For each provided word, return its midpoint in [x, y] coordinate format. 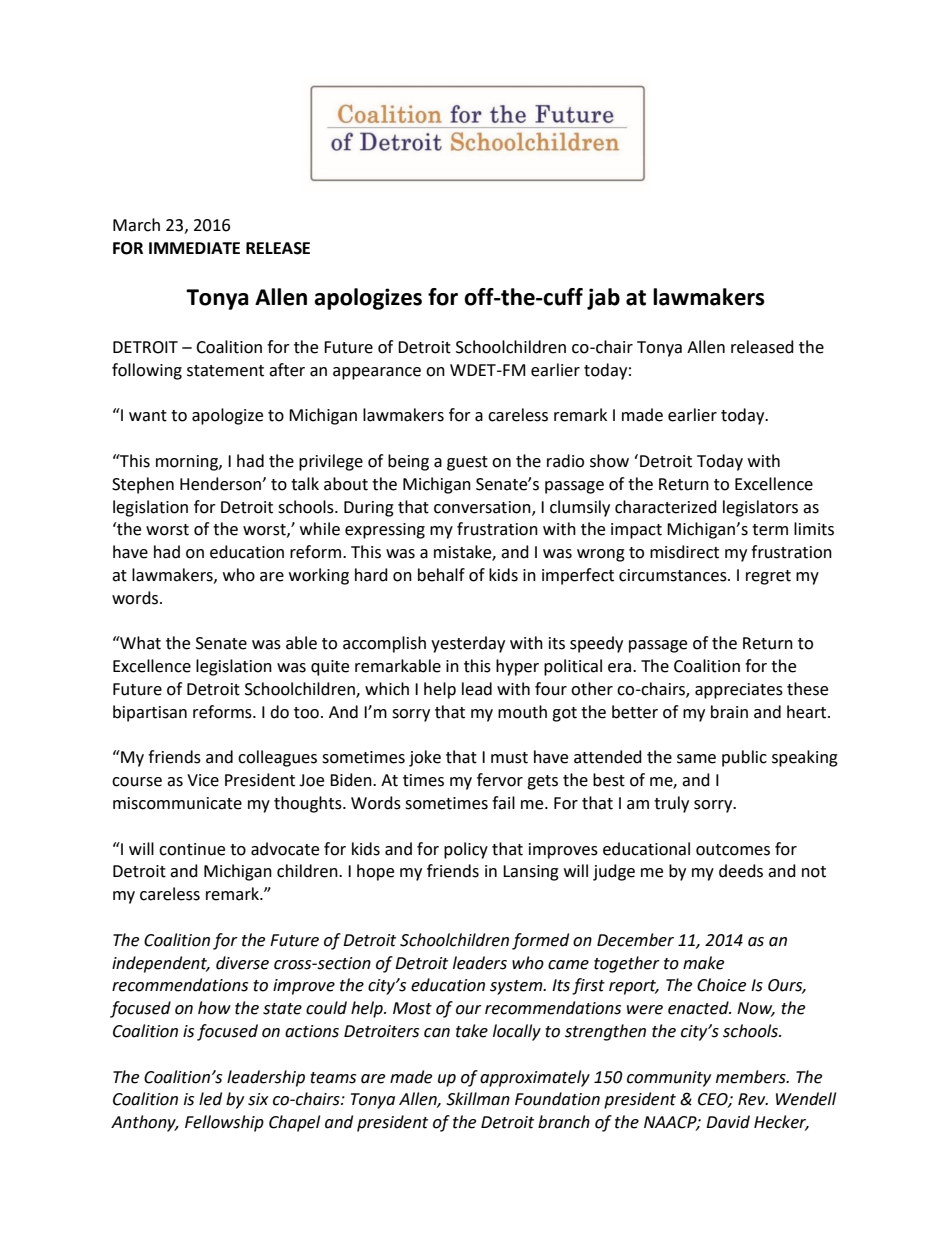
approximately [535, 1078]
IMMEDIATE [194, 248]
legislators [760, 508]
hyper [517, 667]
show [609, 461]
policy [466, 850]
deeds [741, 871]
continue [192, 849]
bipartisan [150, 713]
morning [188, 463]
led [210, 1099]
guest [467, 463]
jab [603, 299]
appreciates [739, 691]
